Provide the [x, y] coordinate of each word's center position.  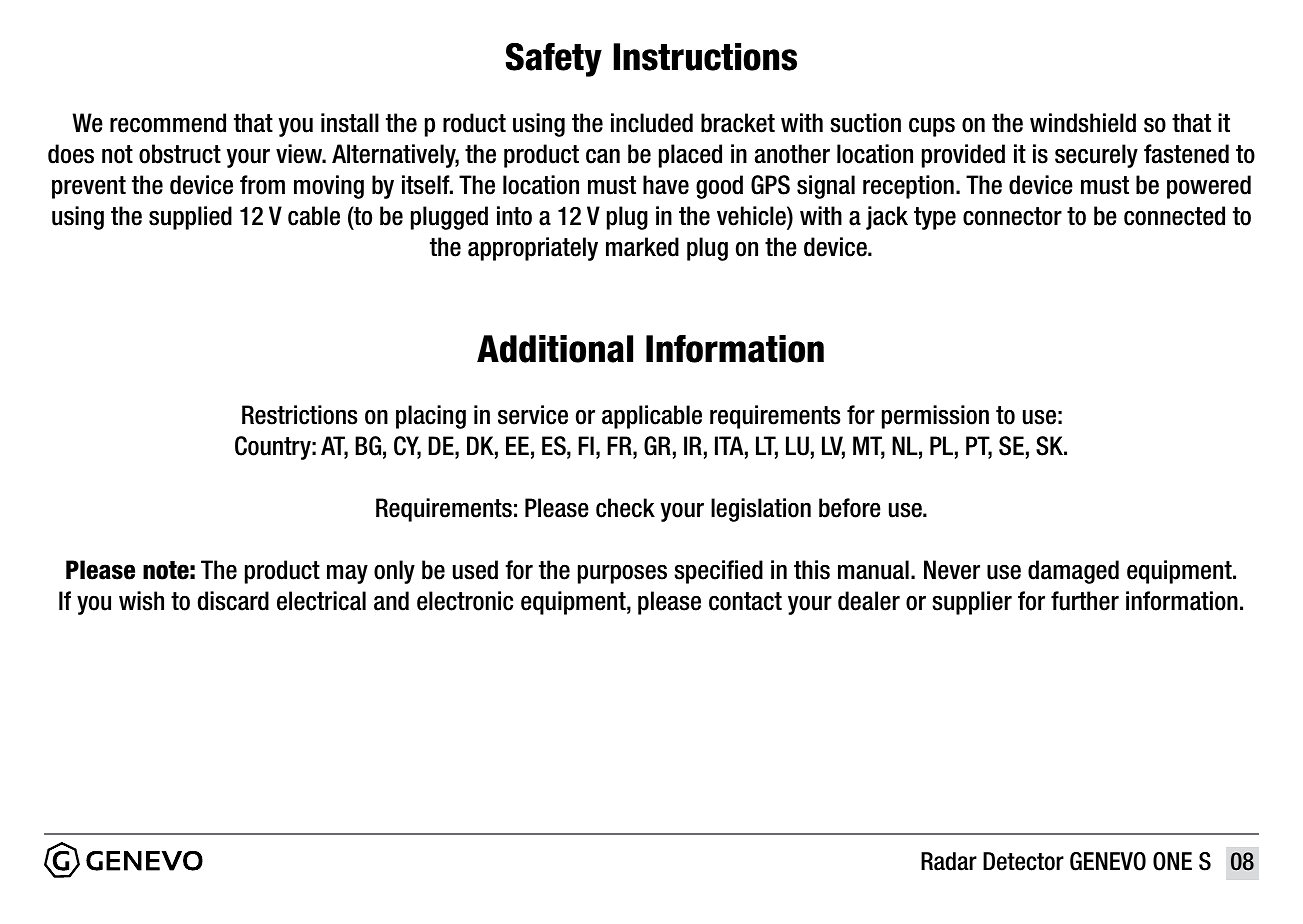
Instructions [705, 57]
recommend [168, 123]
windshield [1083, 123]
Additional [555, 349]
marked [642, 247]
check [625, 508]
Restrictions [299, 415]
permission [935, 417]
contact [745, 601]
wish [141, 601]
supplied [190, 218]
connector [1012, 216]
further [1085, 601]
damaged [1073, 572]
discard [233, 601]
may [347, 574]
